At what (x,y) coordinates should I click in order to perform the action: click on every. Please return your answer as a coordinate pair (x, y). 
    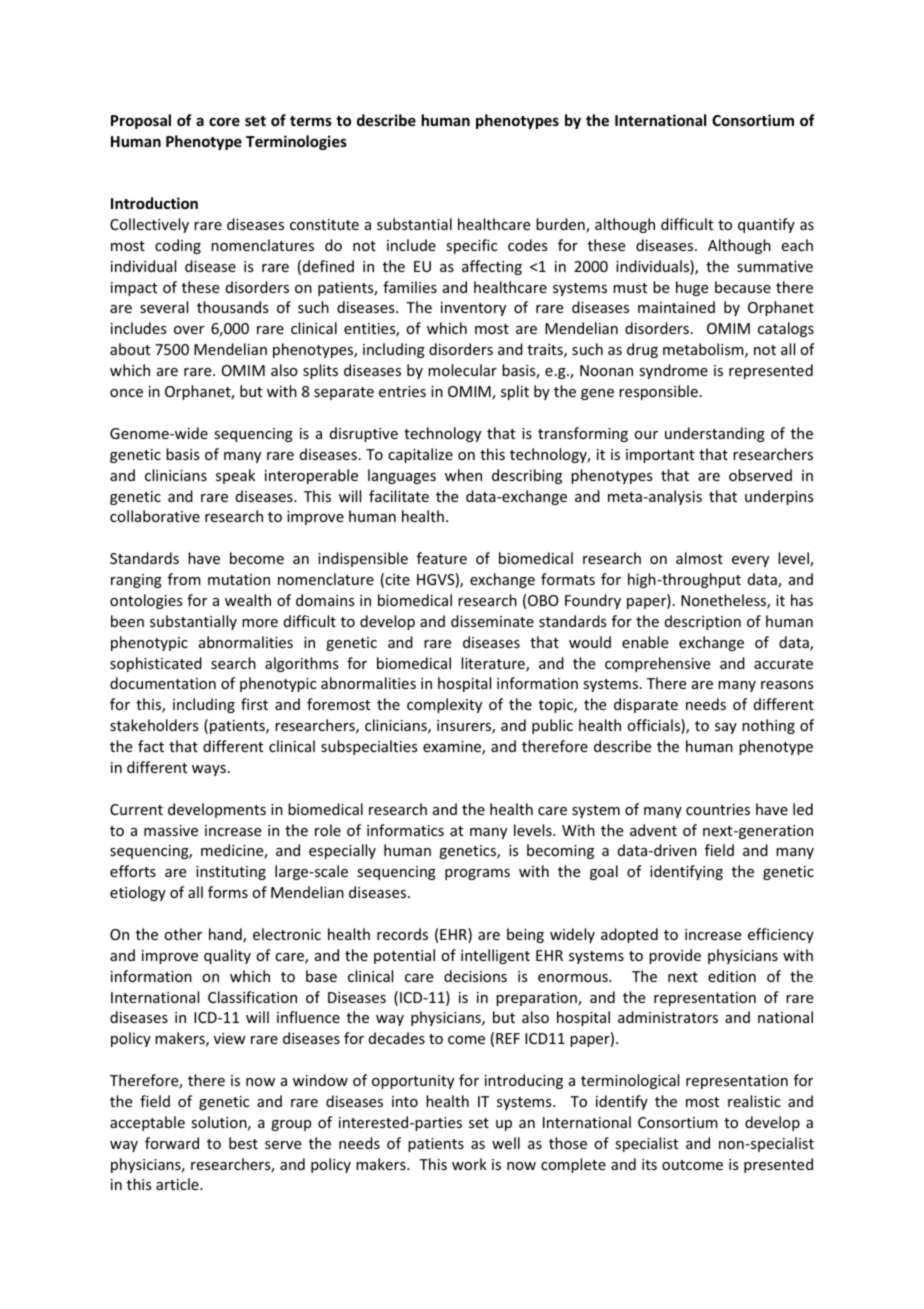
    Looking at the image, I should click on (750, 561).
